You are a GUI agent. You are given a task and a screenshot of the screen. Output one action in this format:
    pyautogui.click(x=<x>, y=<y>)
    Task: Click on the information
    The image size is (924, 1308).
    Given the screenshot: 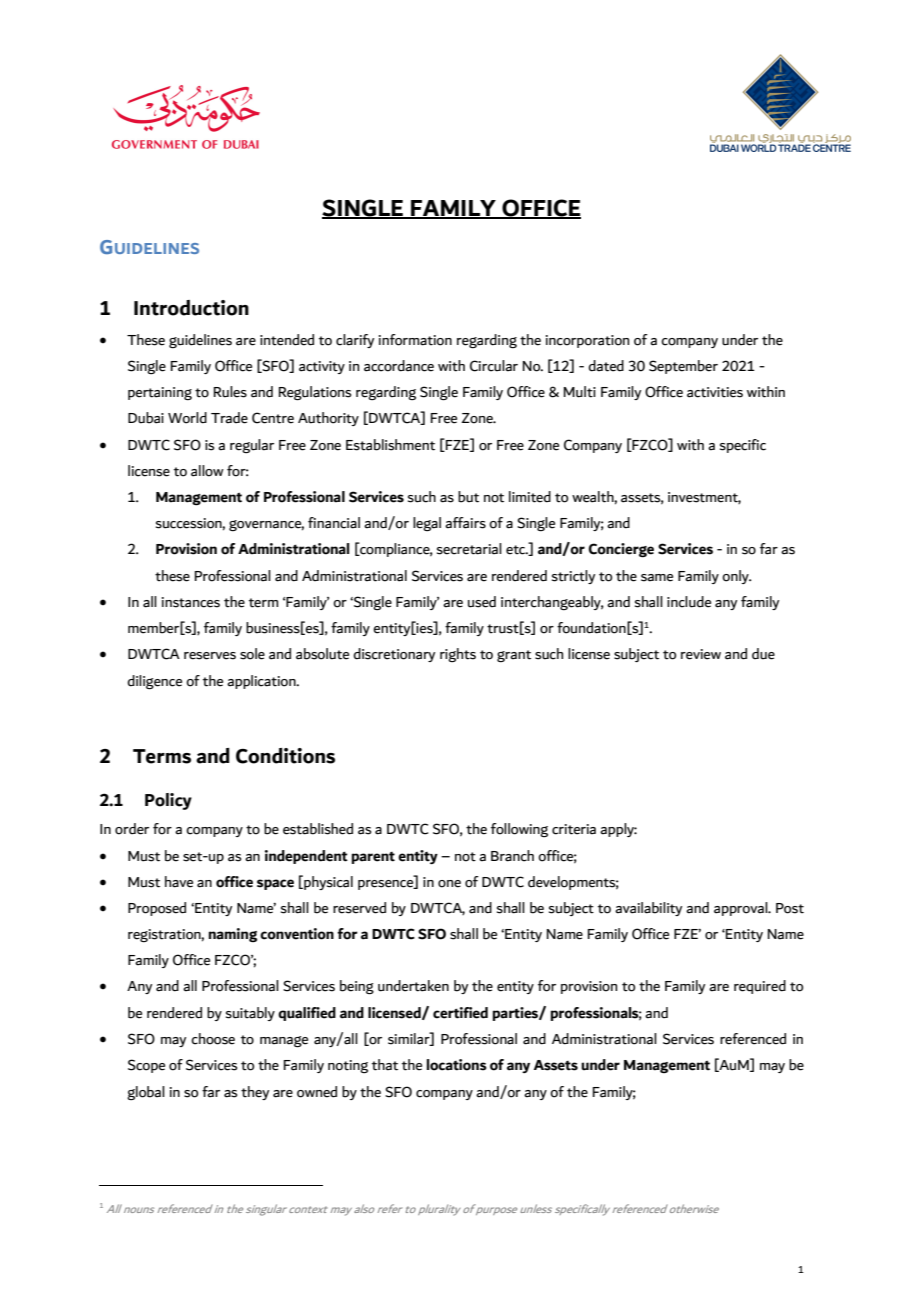 What is the action you would take?
    pyautogui.click(x=415, y=340)
